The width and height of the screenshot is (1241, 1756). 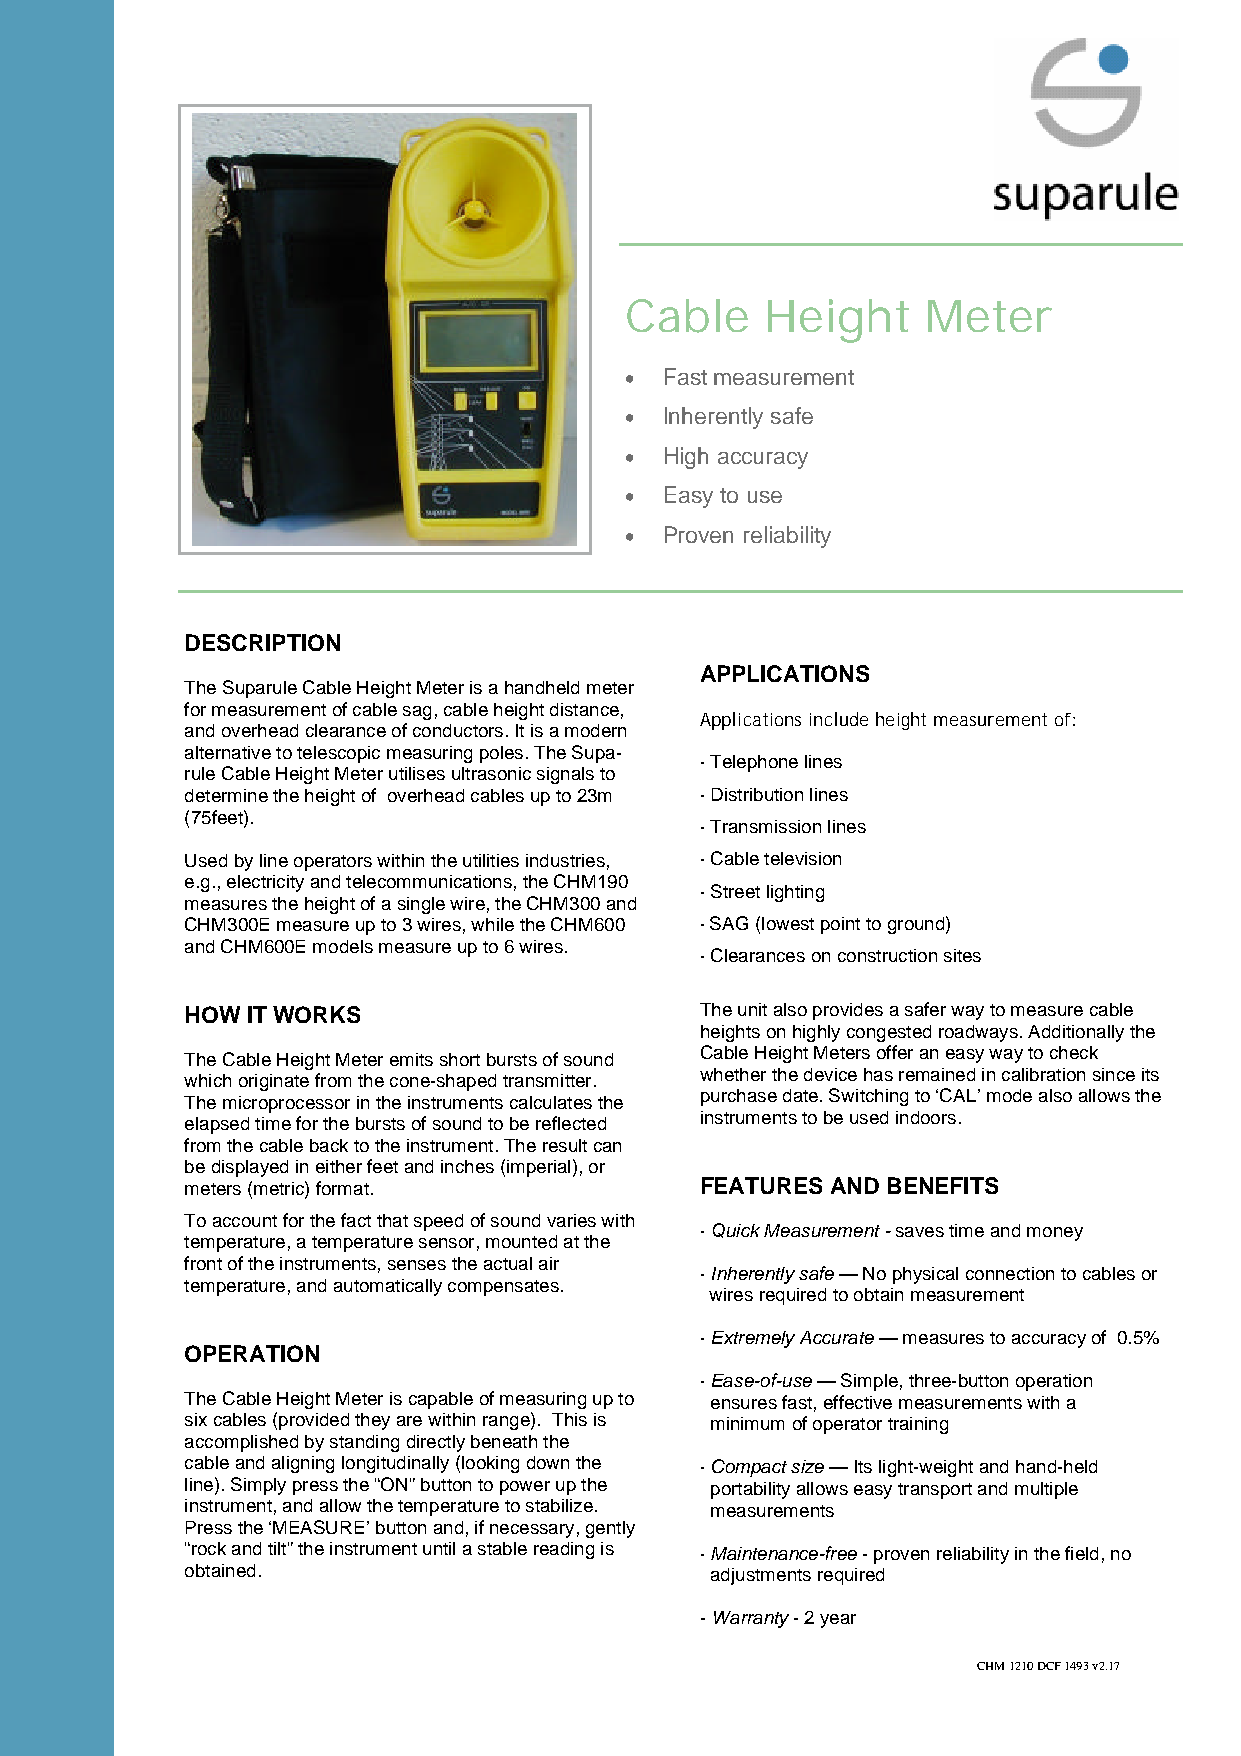 What do you see at coordinates (263, 642) in the screenshot?
I see `DESCRIPTION` at bounding box center [263, 642].
